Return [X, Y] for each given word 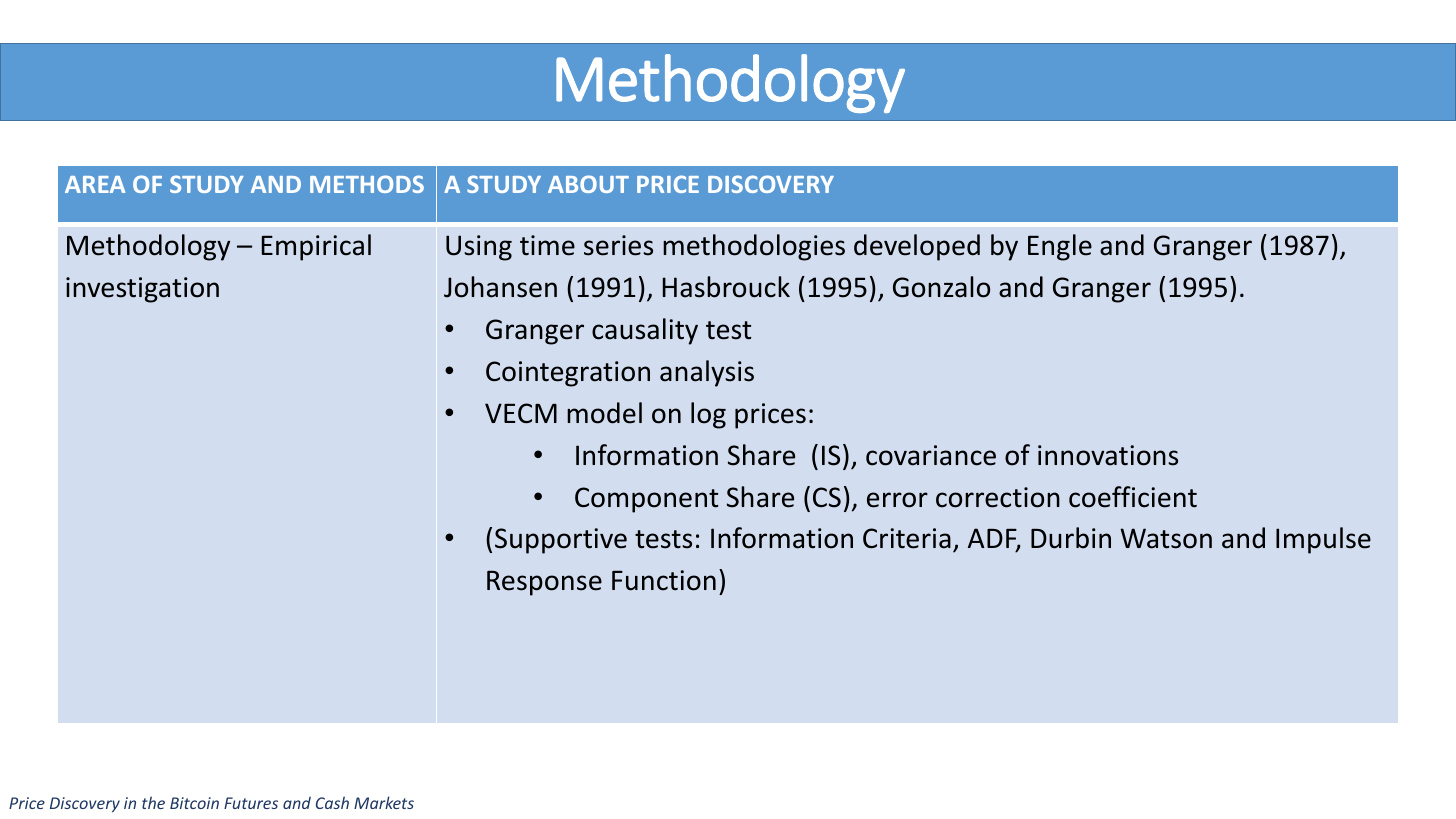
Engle [1060, 247]
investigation [142, 290]
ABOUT [588, 184]
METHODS [367, 184]
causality [645, 331]
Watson [1166, 538]
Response [544, 583]
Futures [251, 803]
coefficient [1133, 497]
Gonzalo [941, 287]
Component [646, 500]
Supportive [561, 541]
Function [664, 580]
